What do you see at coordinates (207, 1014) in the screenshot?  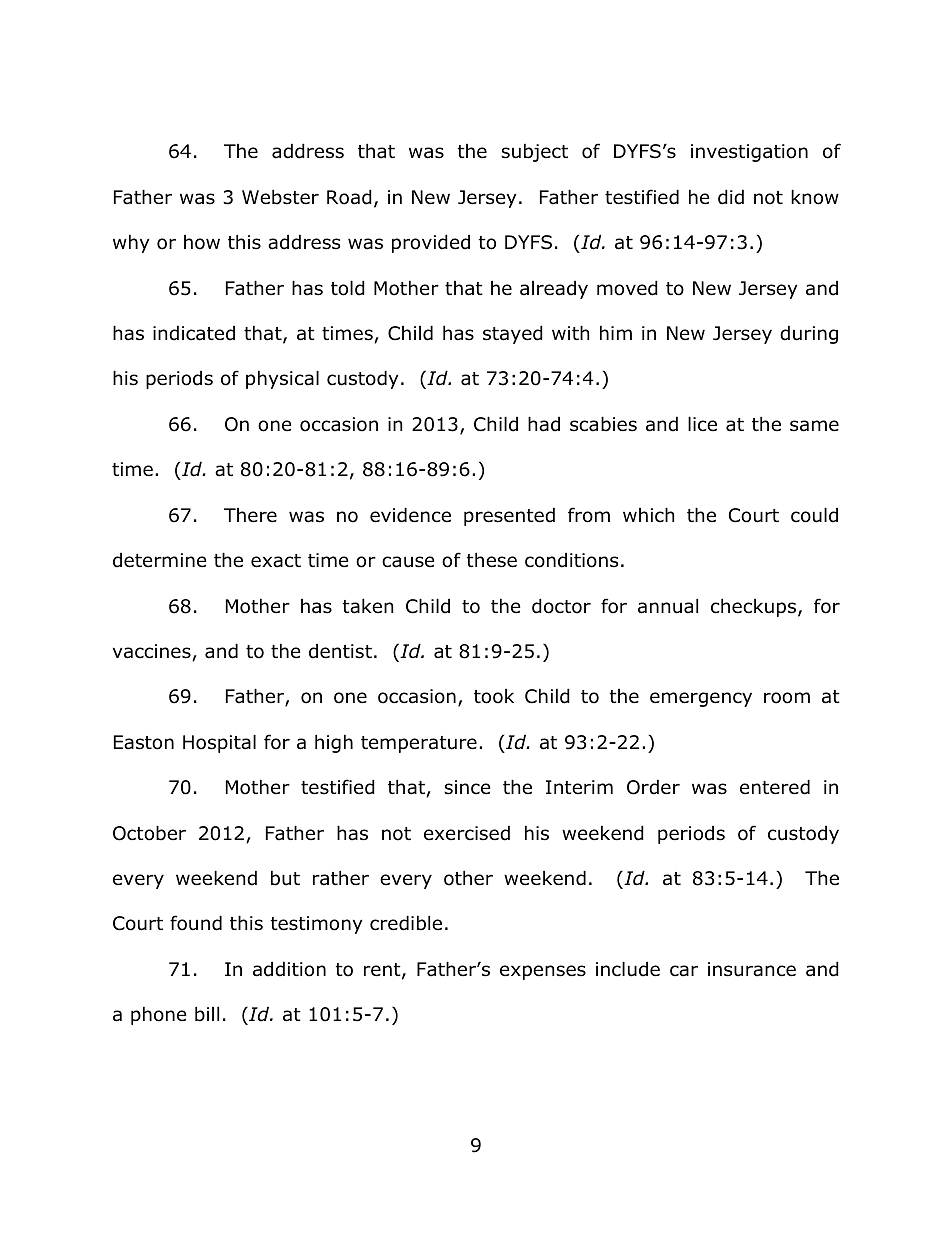 I see `bill` at bounding box center [207, 1014].
